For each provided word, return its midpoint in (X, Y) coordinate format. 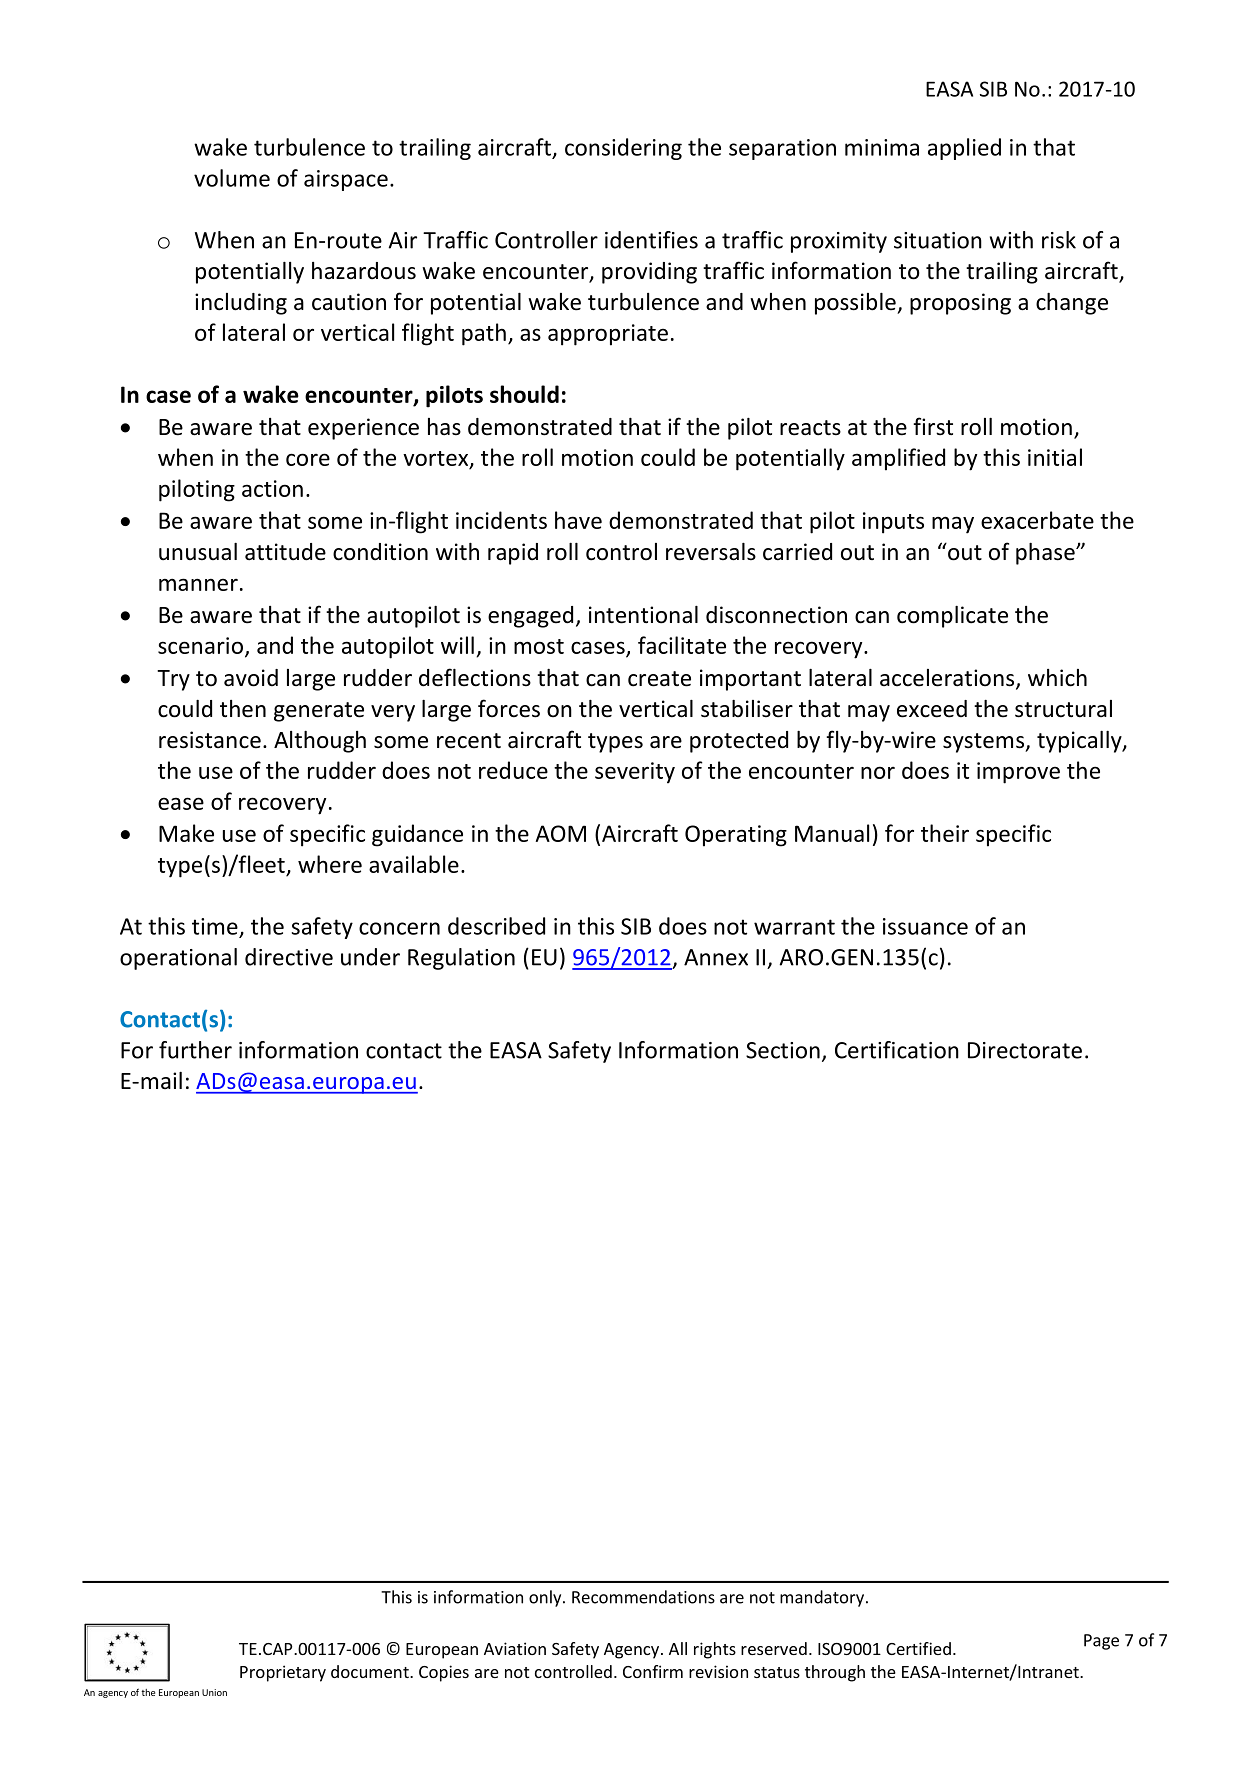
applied (964, 149)
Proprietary (283, 1673)
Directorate (1025, 1050)
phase (1046, 554)
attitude (285, 552)
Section (783, 1050)
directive (289, 957)
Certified (918, 1648)
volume (232, 178)
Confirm (653, 1671)
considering (623, 149)
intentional (643, 615)
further (195, 1050)
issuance (925, 926)
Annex (716, 957)
